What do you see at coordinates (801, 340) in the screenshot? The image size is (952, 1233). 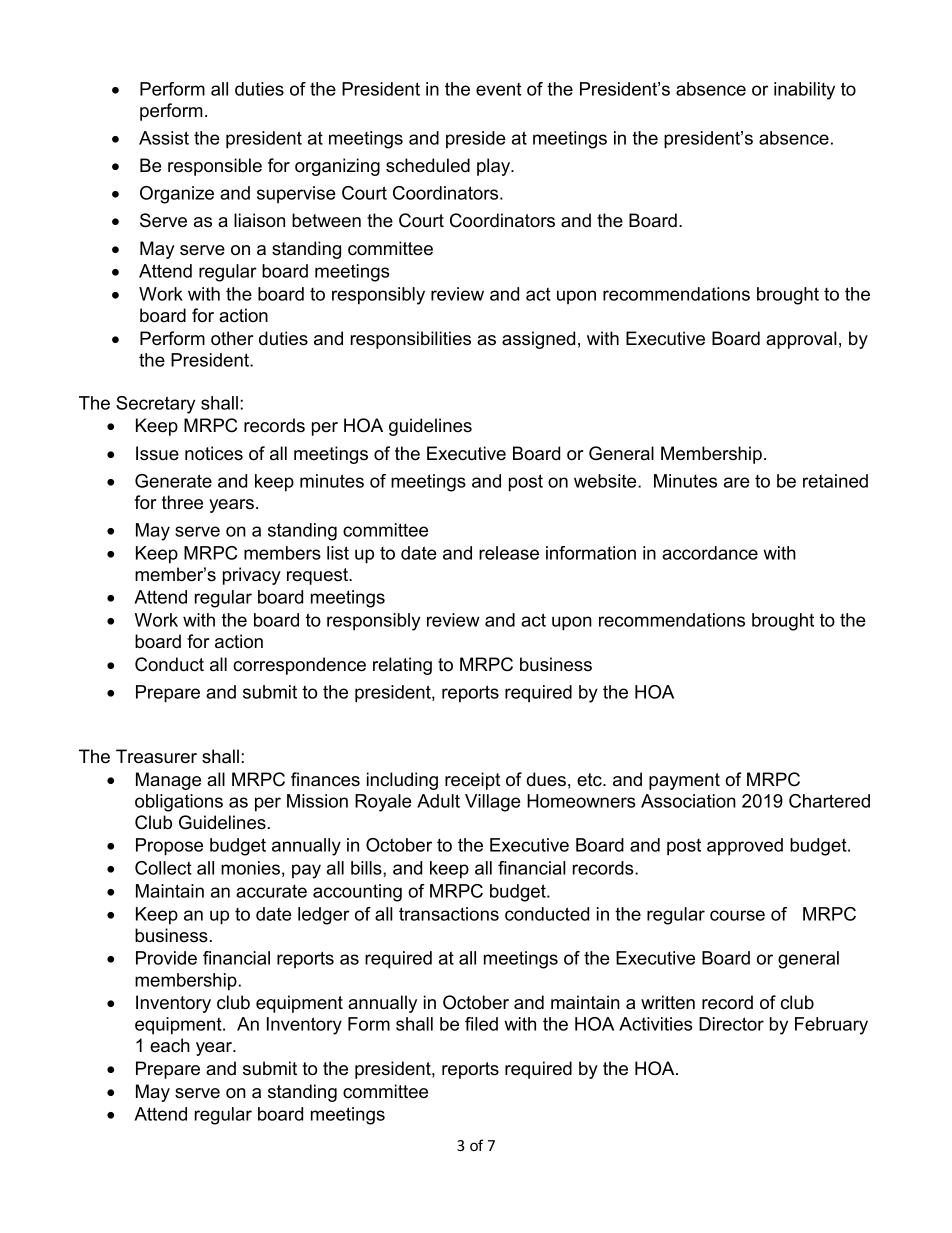 I see `approval` at bounding box center [801, 340].
